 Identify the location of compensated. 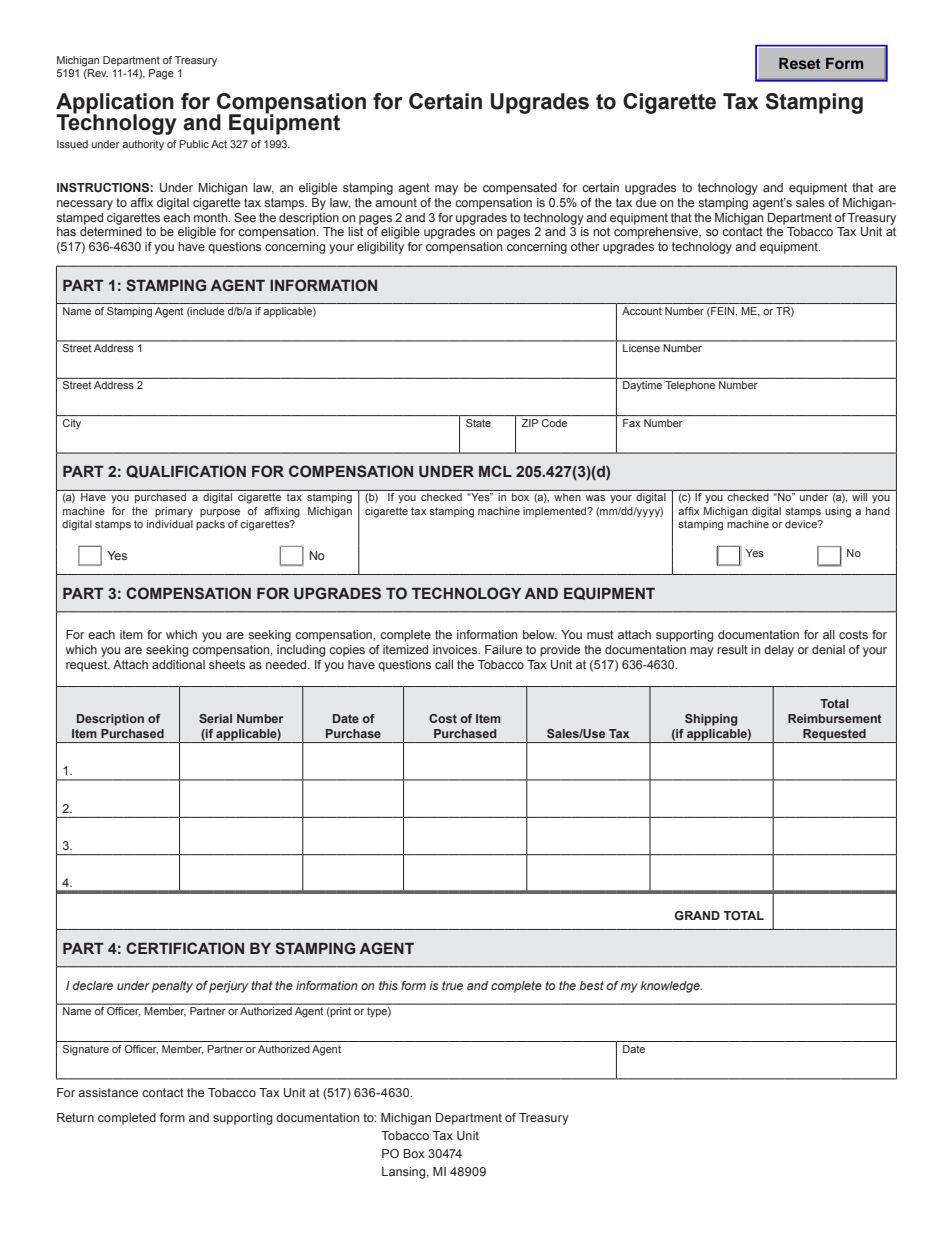
(520, 189).
